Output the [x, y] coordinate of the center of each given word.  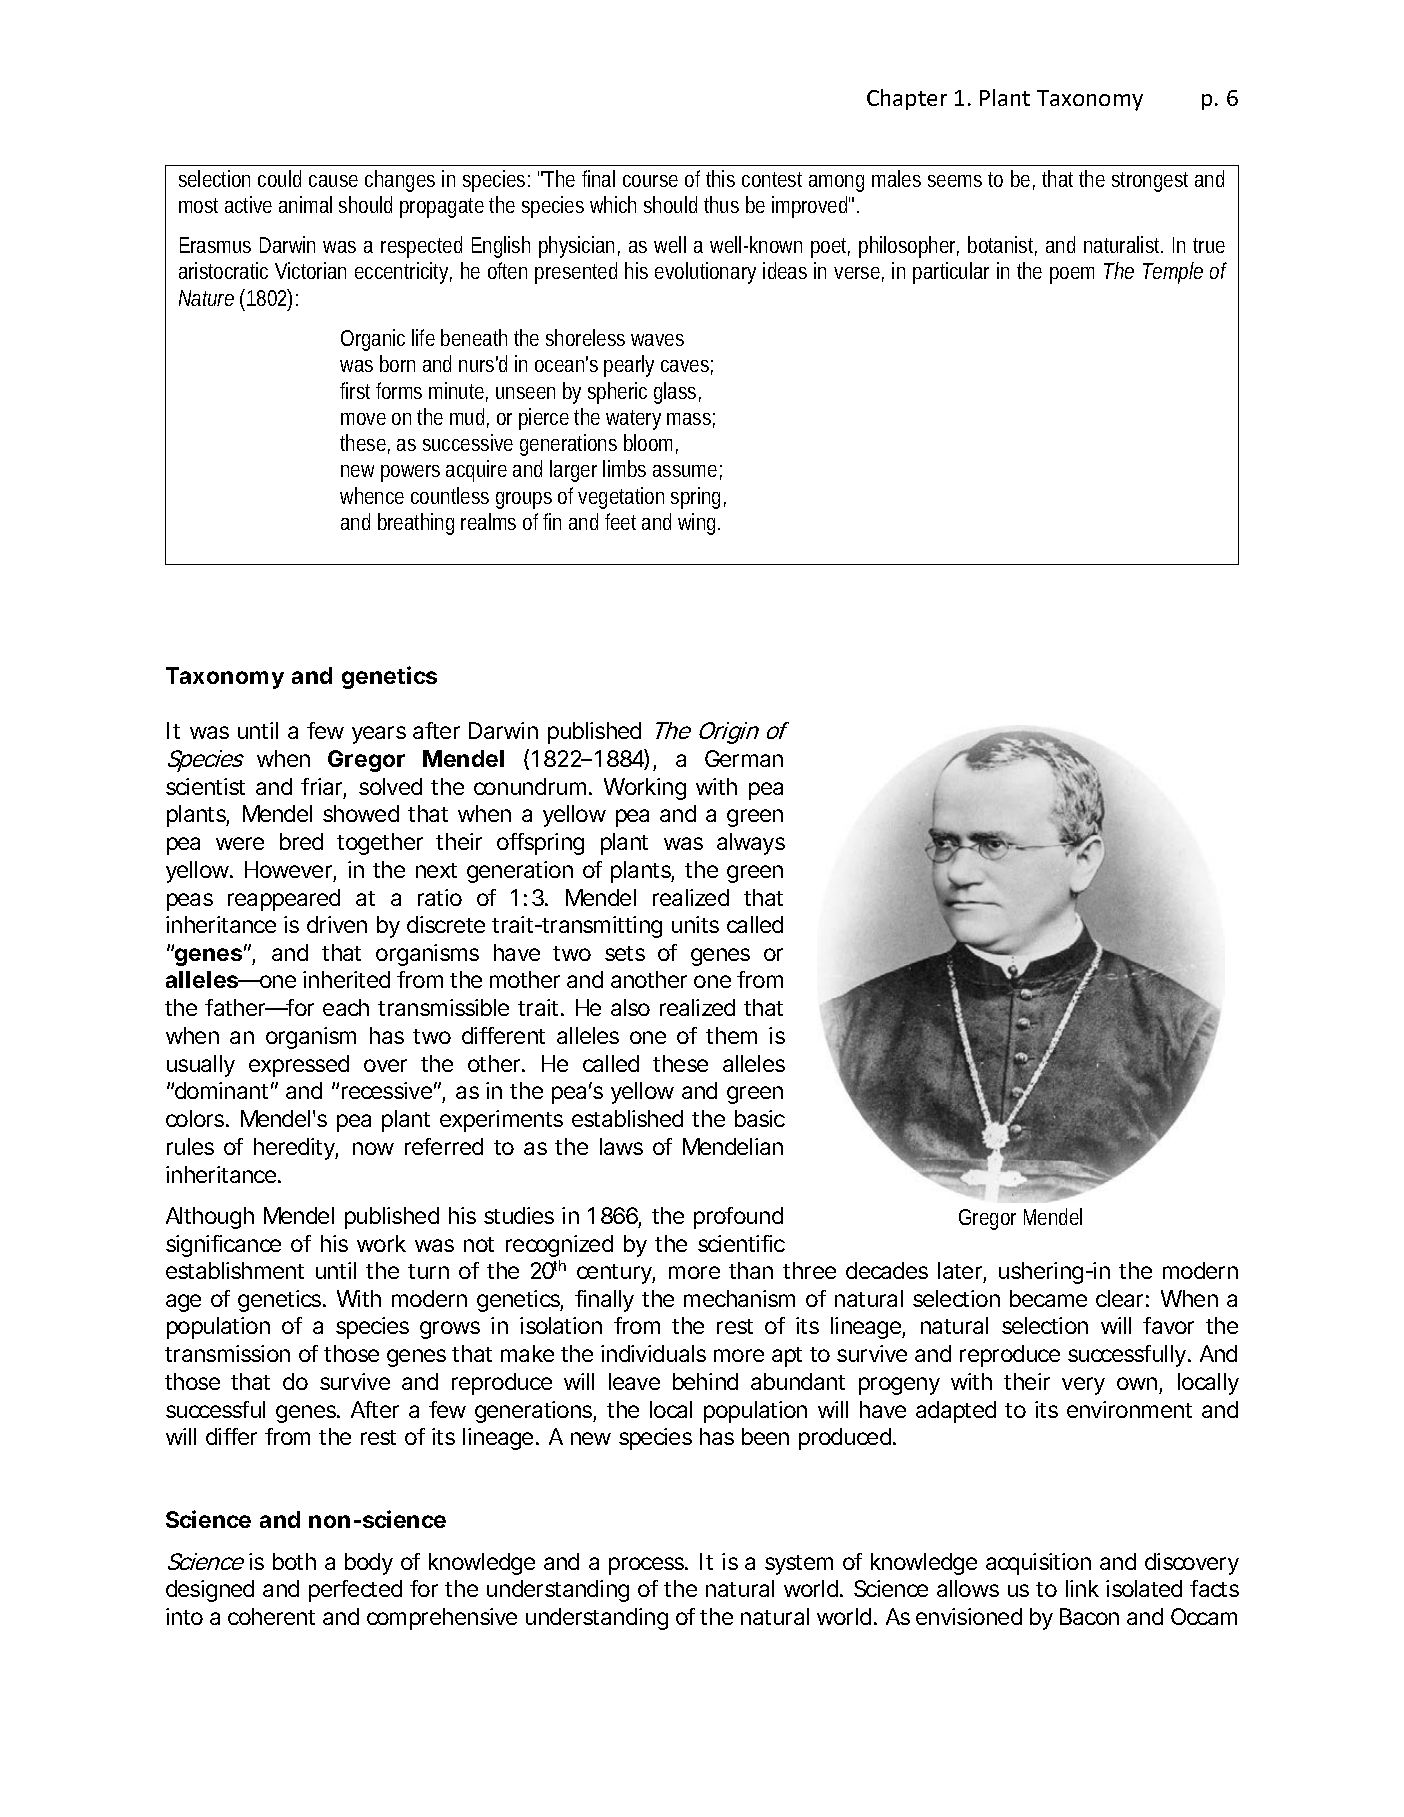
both [294, 1561]
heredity [296, 1149]
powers [410, 473]
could [279, 178]
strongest [1150, 182]
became [1048, 1298]
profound [738, 1218]
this [720, 178]
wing [699, 524]
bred [301, 841]
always [751, 844]
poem [1072, 275]
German [744, 758]
